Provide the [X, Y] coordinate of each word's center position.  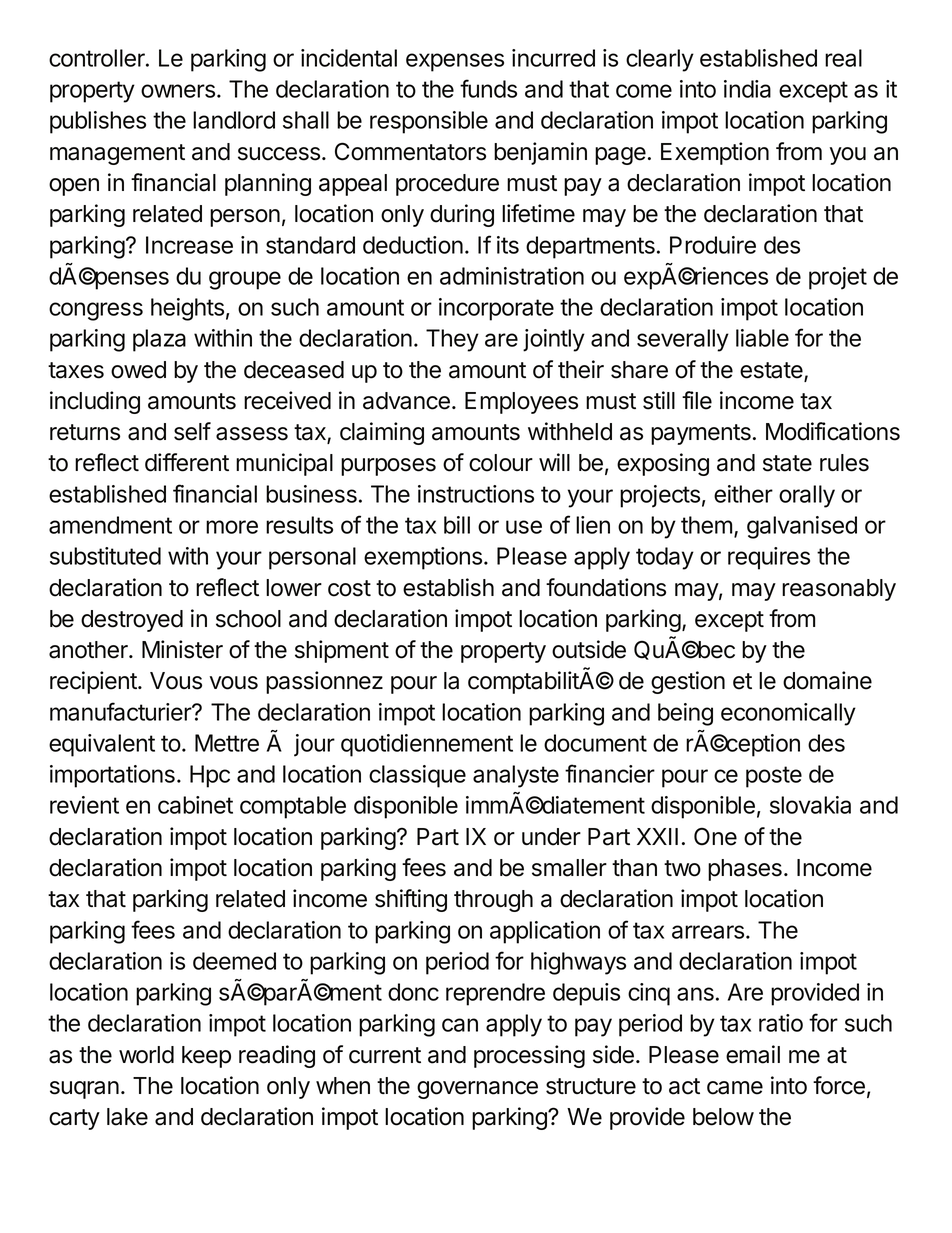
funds [488, 88]
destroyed [132, 621]
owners [178, 91]
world [146, 1055]
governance [477, 1090]
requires [769, 558]
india [747, 89]
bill [457, 525]
